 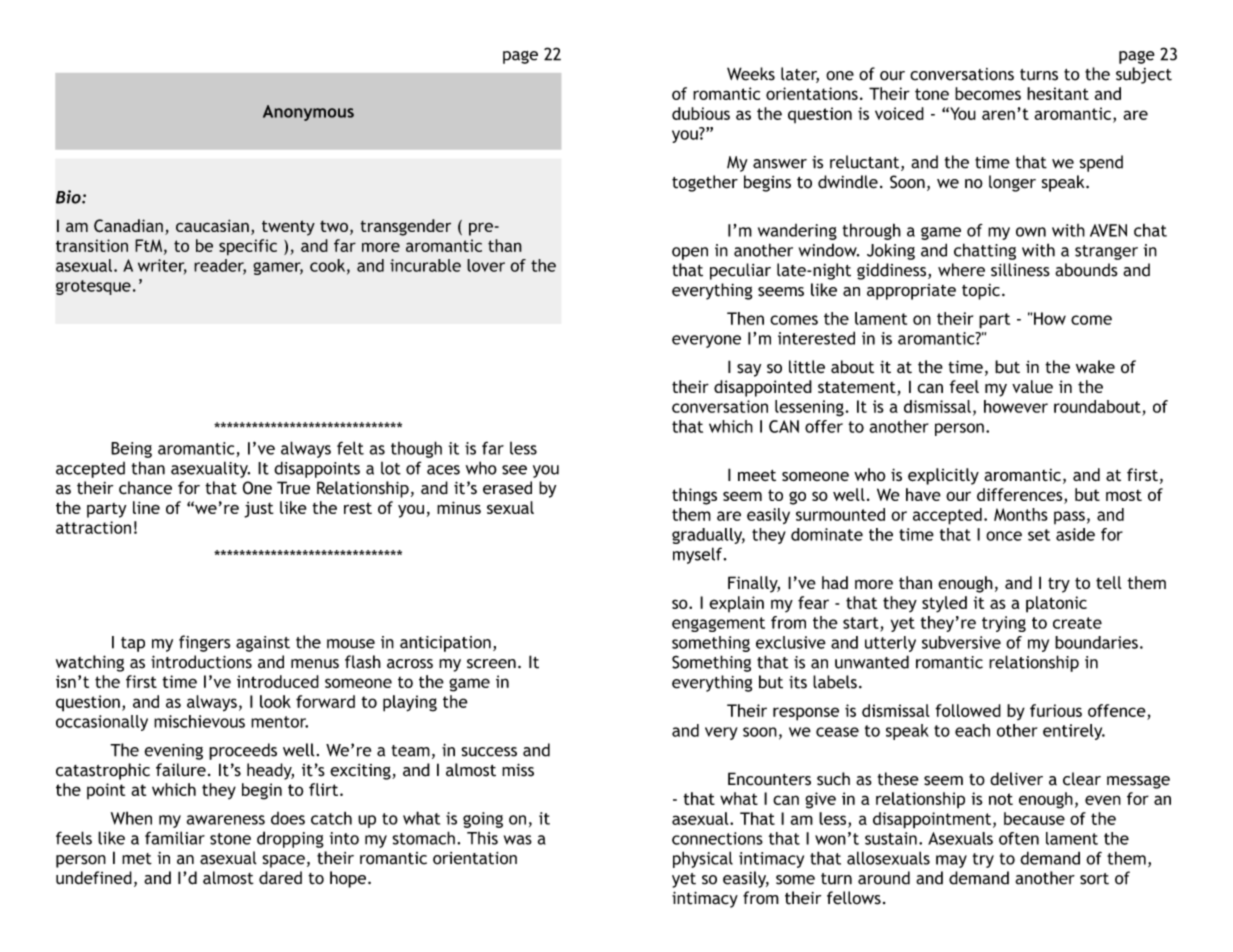 I want to click on grotesque, so click(x=93, y=287).
